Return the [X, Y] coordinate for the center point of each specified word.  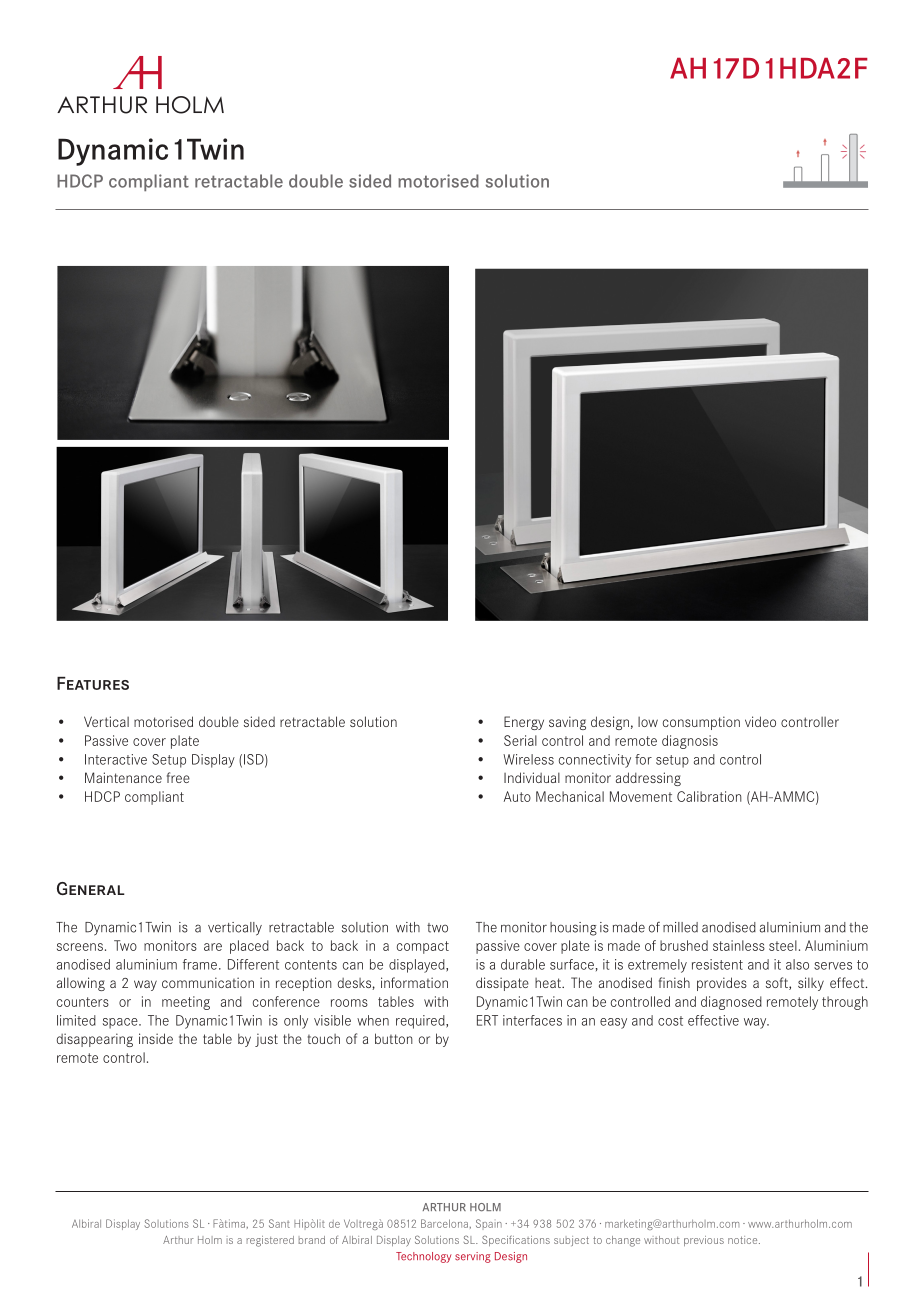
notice [744, 1240]
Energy [524, 723]
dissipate [502, 984]
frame [200, 964]
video [760, 721]
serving [473, 1257]
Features [93, 683]
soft [778, 983]
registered [270, 1241]
